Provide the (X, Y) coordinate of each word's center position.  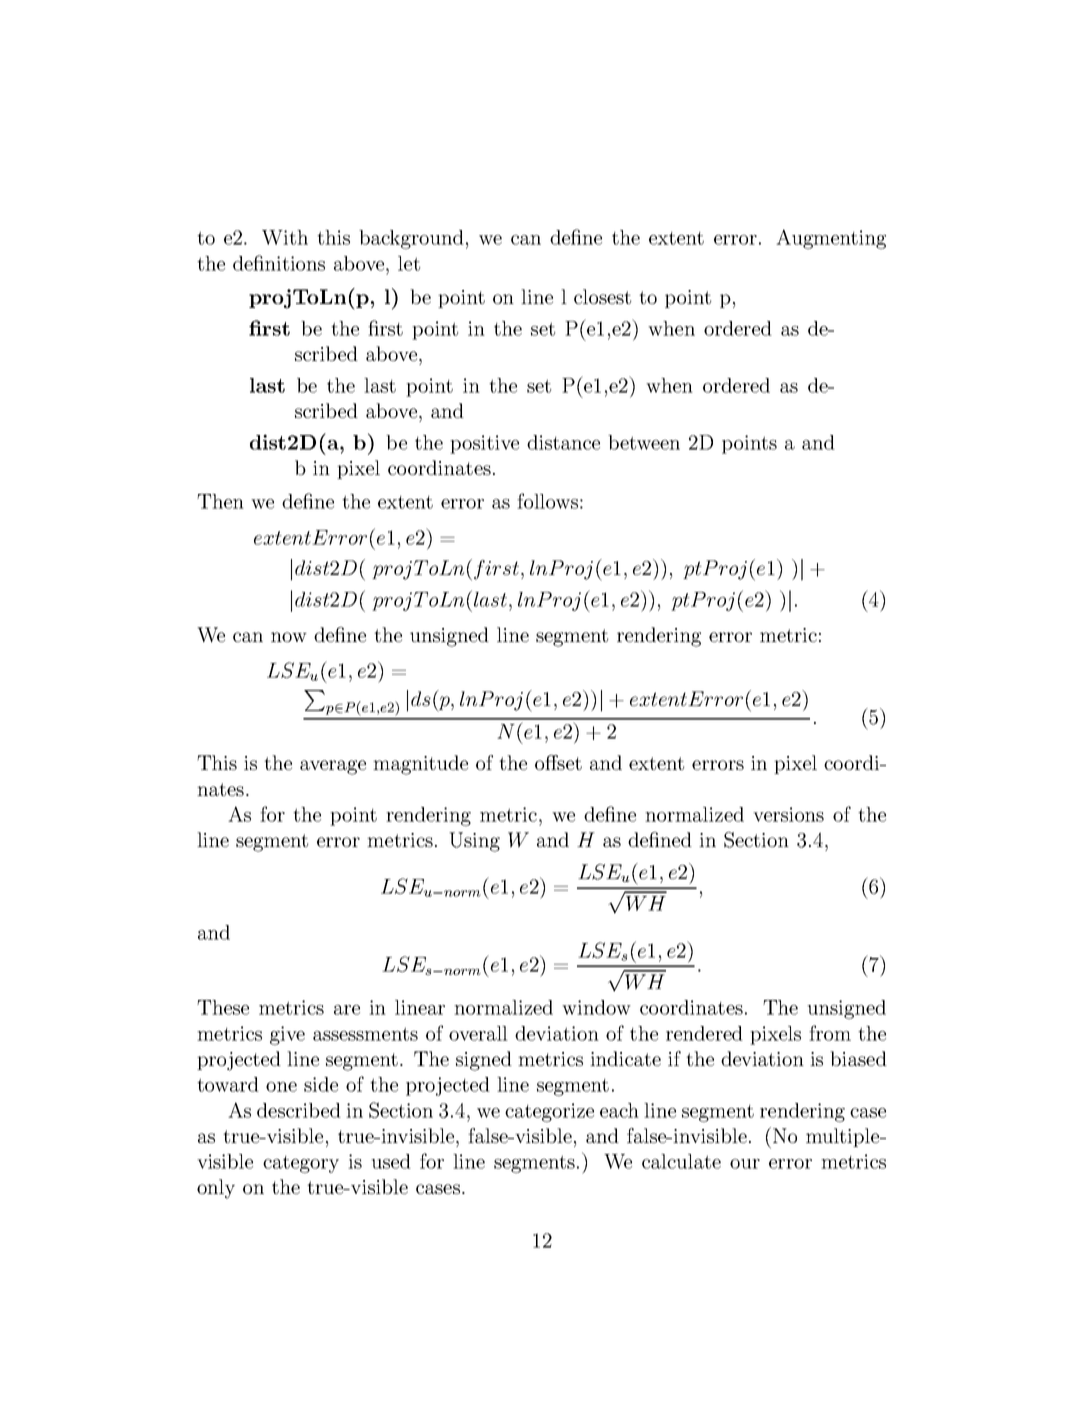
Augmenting (831, 239)
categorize (549, 1112)
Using (474, 842)
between (644, 442)
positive (484, 444)
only (216, 1189)
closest (602, 296)
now (289, 637)
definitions (279, 263)
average (333, 767)
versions (788, 814)
